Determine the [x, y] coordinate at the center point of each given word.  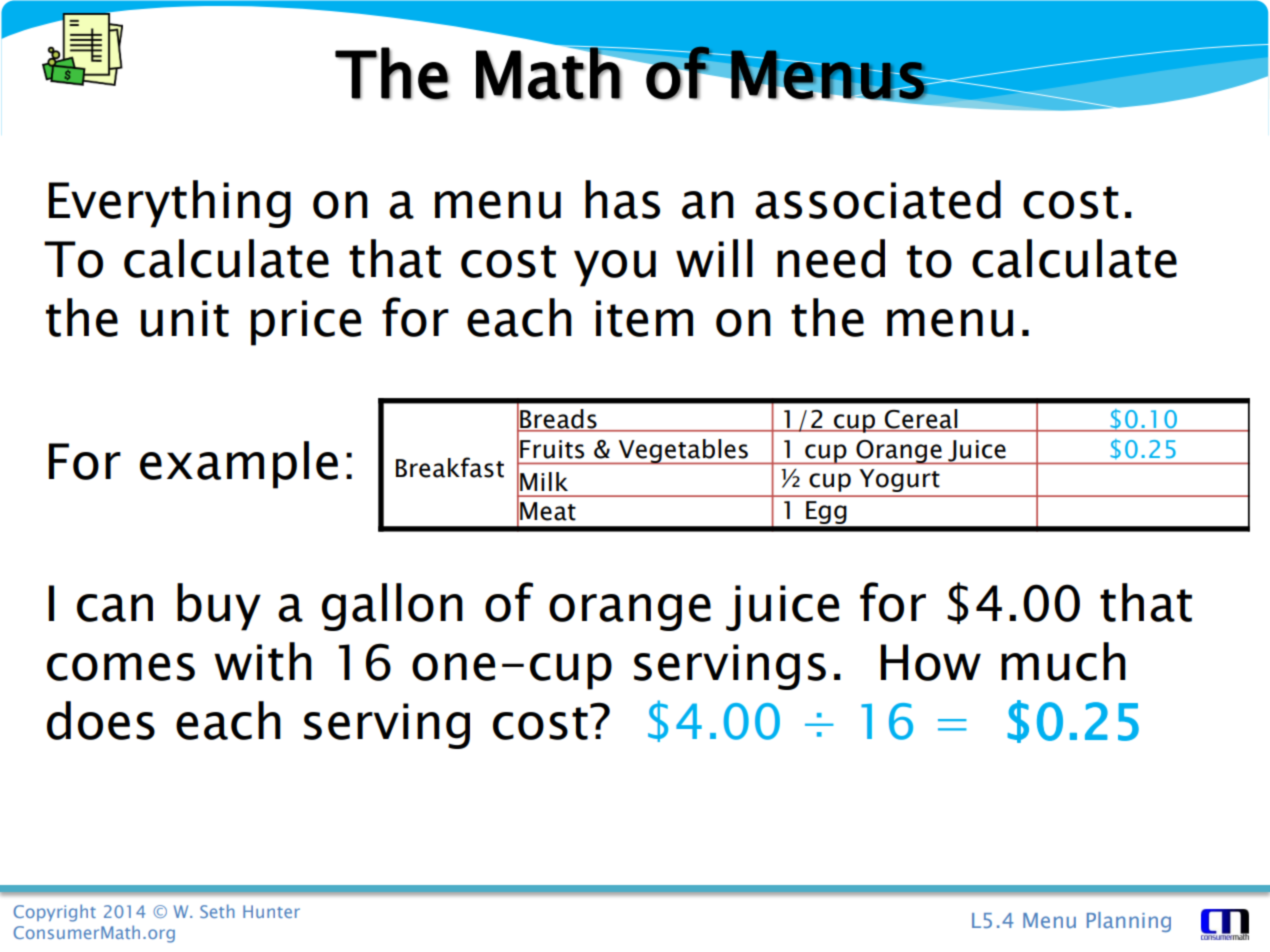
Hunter [271, 911]
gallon [392, 607]
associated [878, 199]
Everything [170, 204]
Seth [217, 911]
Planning [1129, 922]
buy [219, 607]
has [622, 199]
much [1063, 661]
